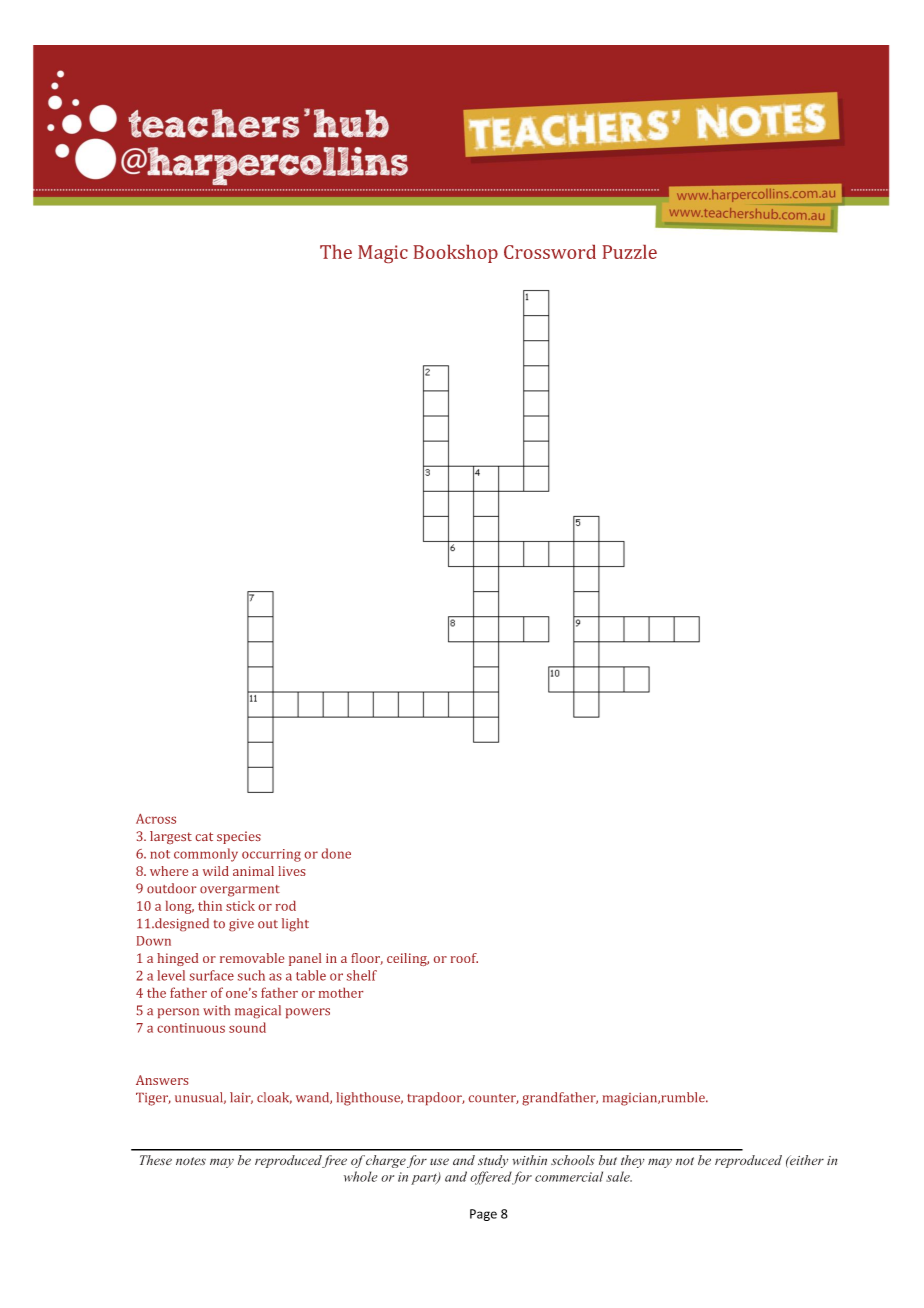 This screenshot has width=924, height=1308. What do you see at coordinates (806, 1160) in the screenshot?
I see `either` at bounding box center [806, 1160].
